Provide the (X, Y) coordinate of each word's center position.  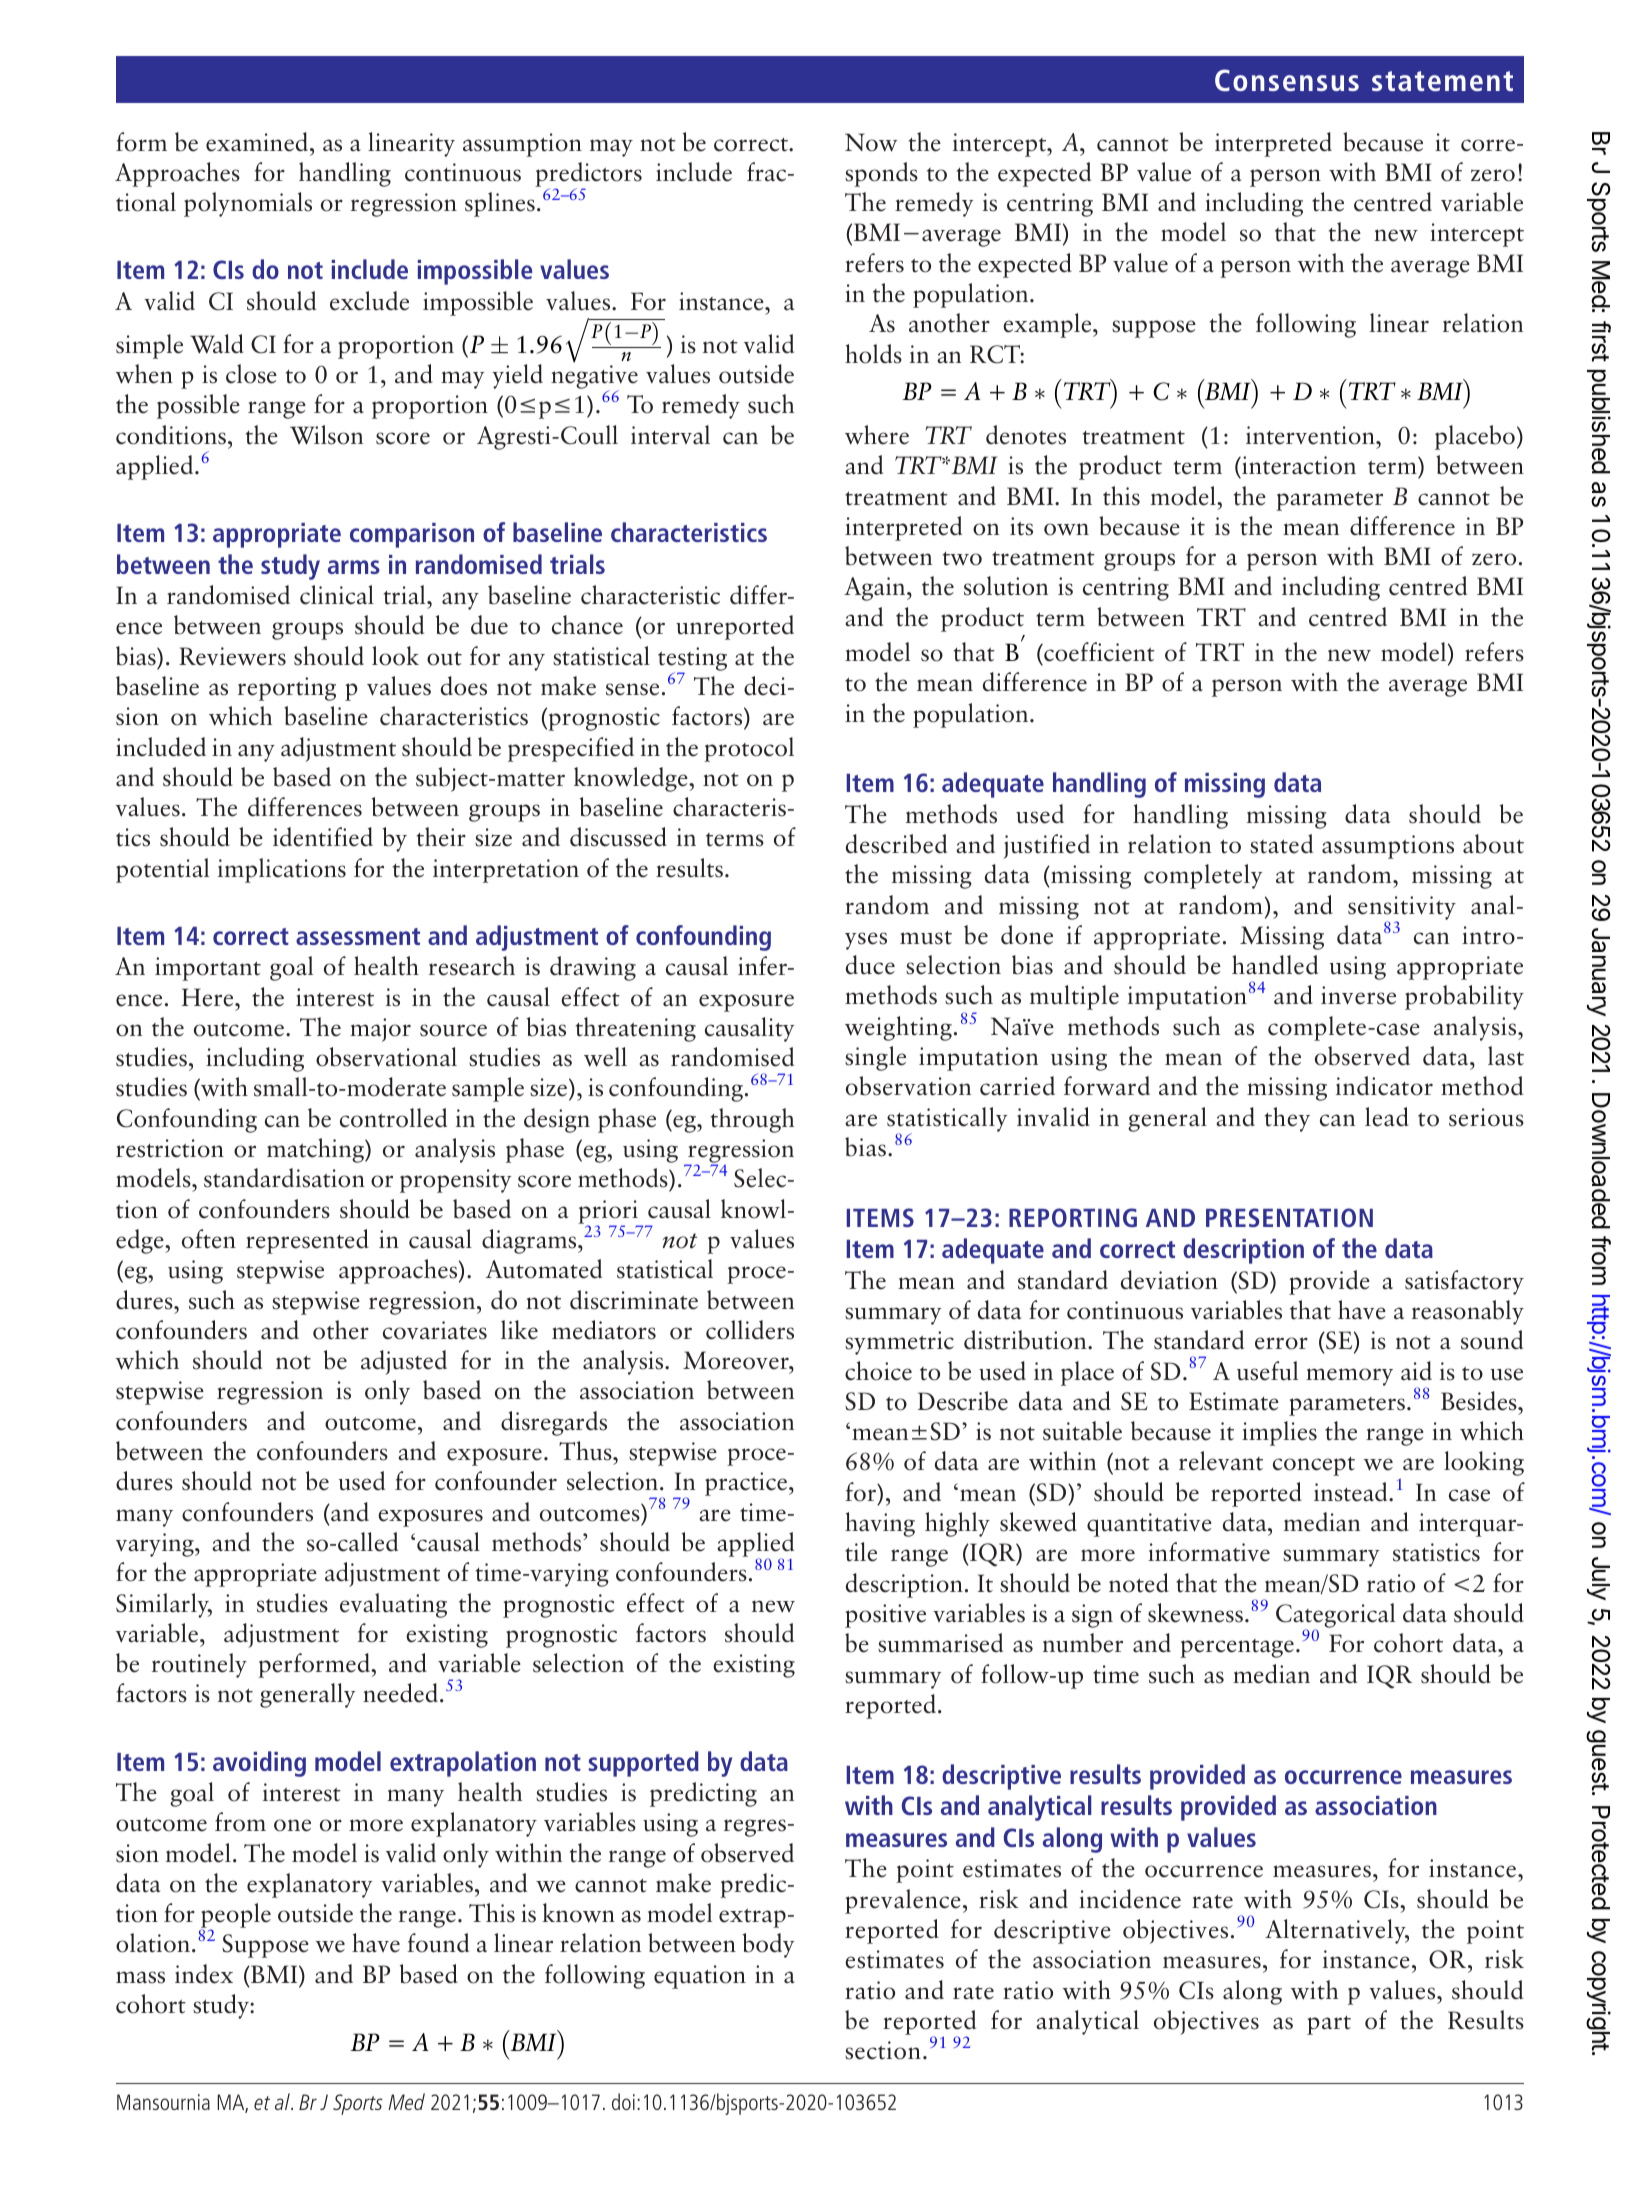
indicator (1384, 1086)
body (769, 1945)
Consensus (1287, 80)
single (875, 1058)
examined (258, 142)
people (235, 1917)
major (380, 1030)
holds (873, 354)
